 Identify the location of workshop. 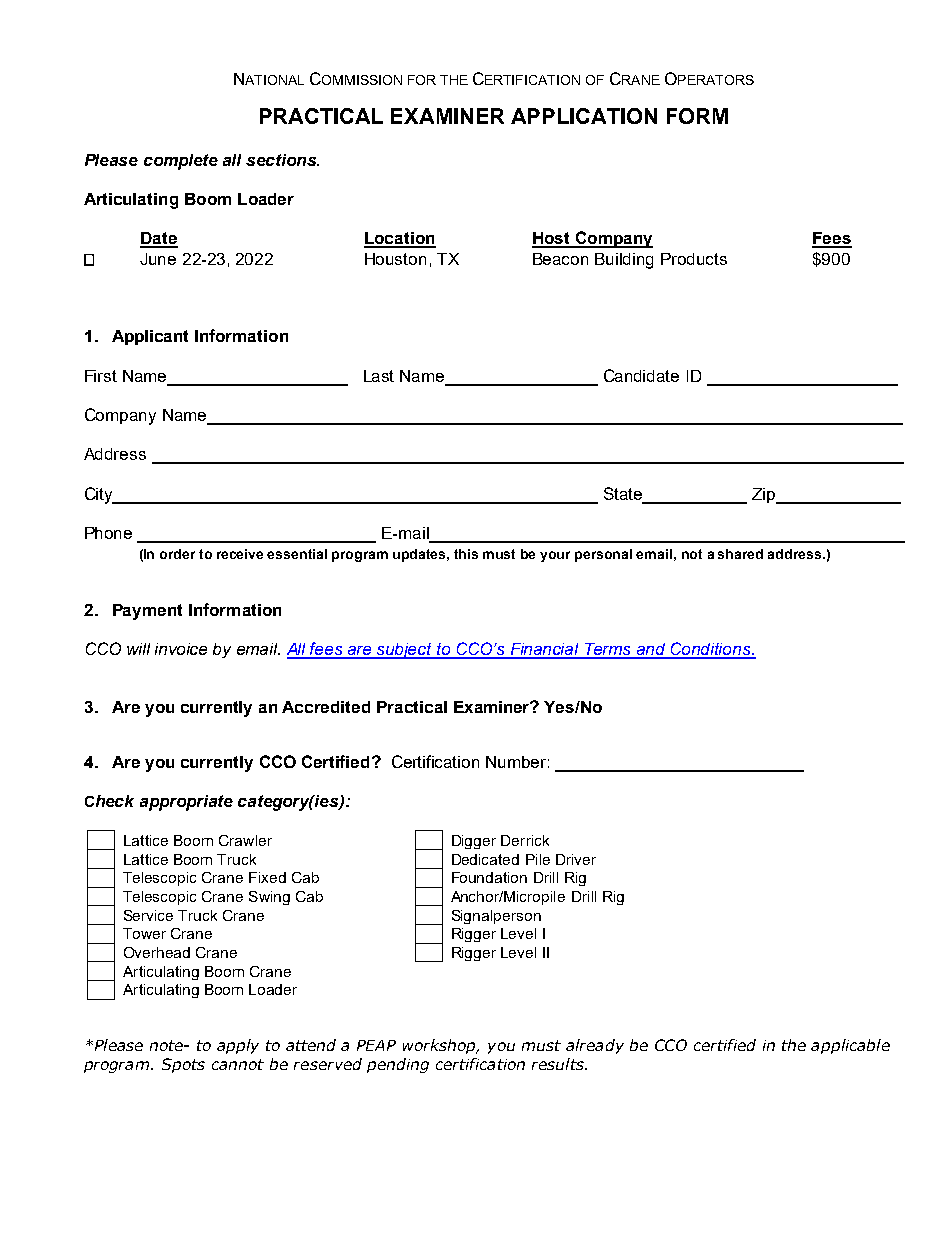
(440, 1046).
